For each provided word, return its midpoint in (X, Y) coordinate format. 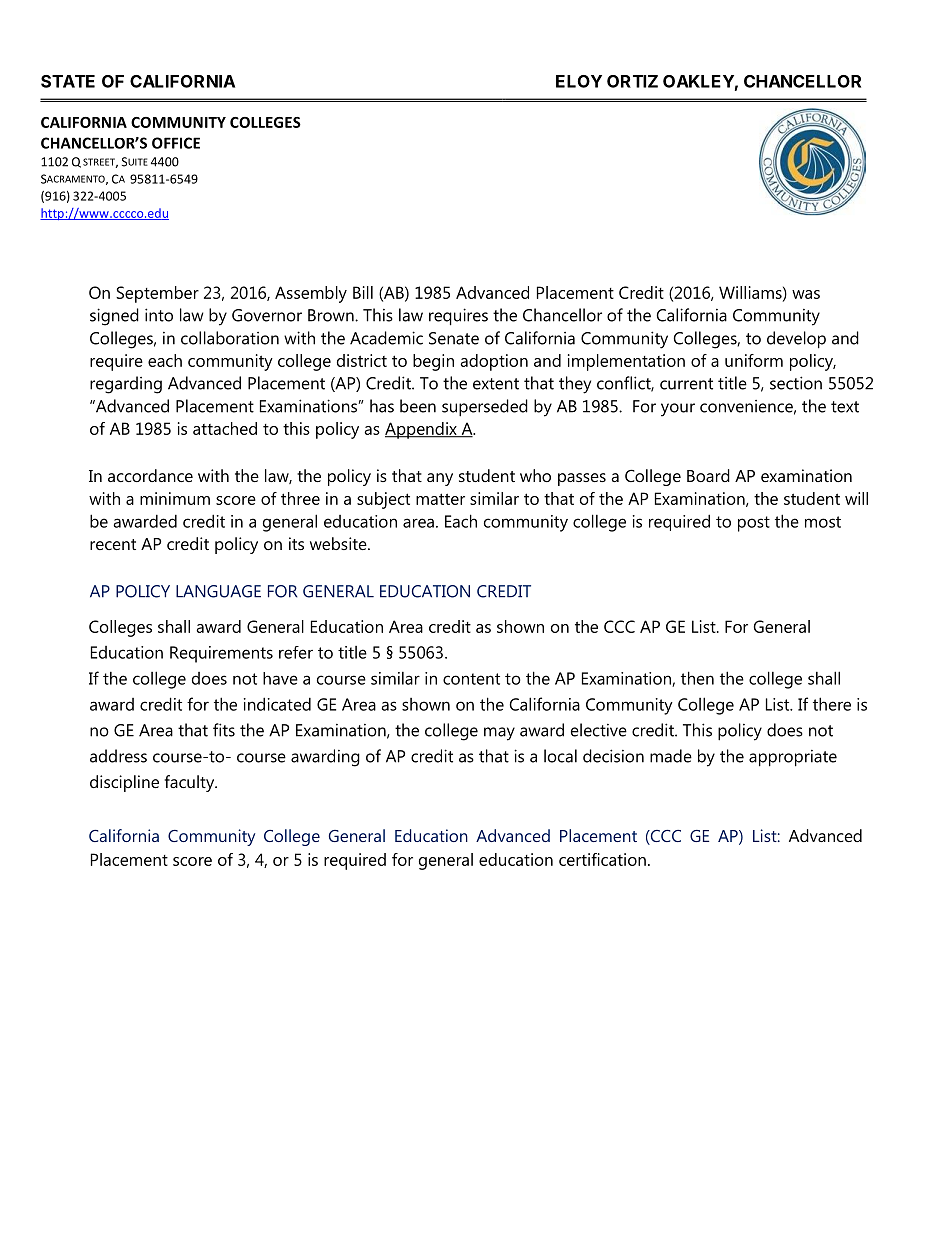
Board (708, 475)
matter (440, 499)
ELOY (579, 81)
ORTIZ (632, 81)
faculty (191, 783)
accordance (150, 475)
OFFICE (176, 143)
